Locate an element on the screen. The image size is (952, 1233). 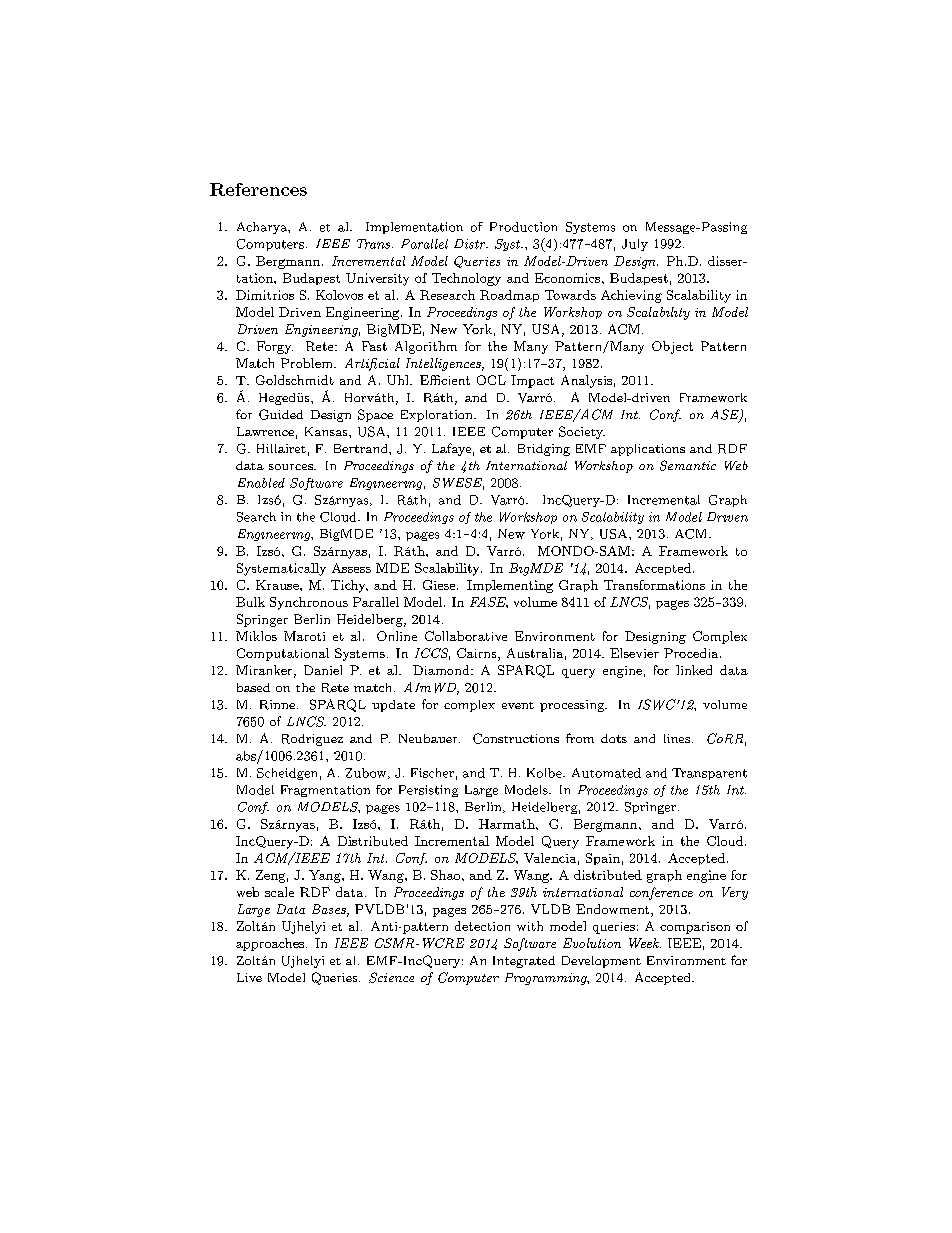
Production is located at coordinates (523, 227).
